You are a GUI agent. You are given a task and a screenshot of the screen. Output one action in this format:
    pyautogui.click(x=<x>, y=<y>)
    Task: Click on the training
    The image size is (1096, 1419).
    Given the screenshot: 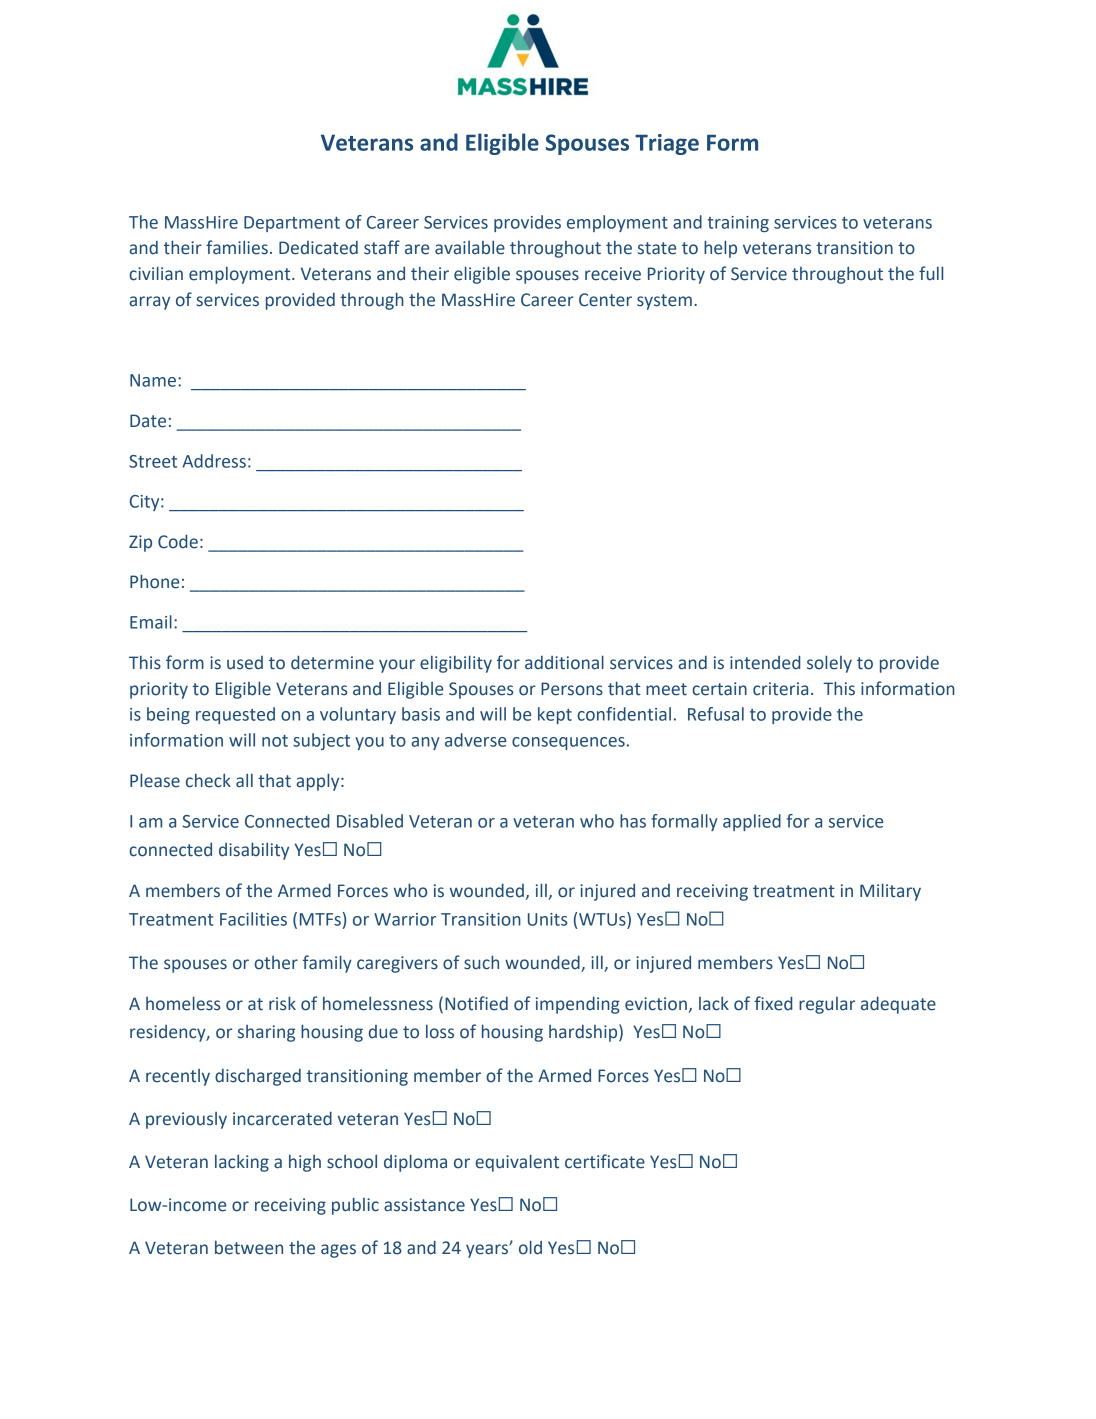 What is the action you would take?
    pyautogui.click(x=738, y=224)
